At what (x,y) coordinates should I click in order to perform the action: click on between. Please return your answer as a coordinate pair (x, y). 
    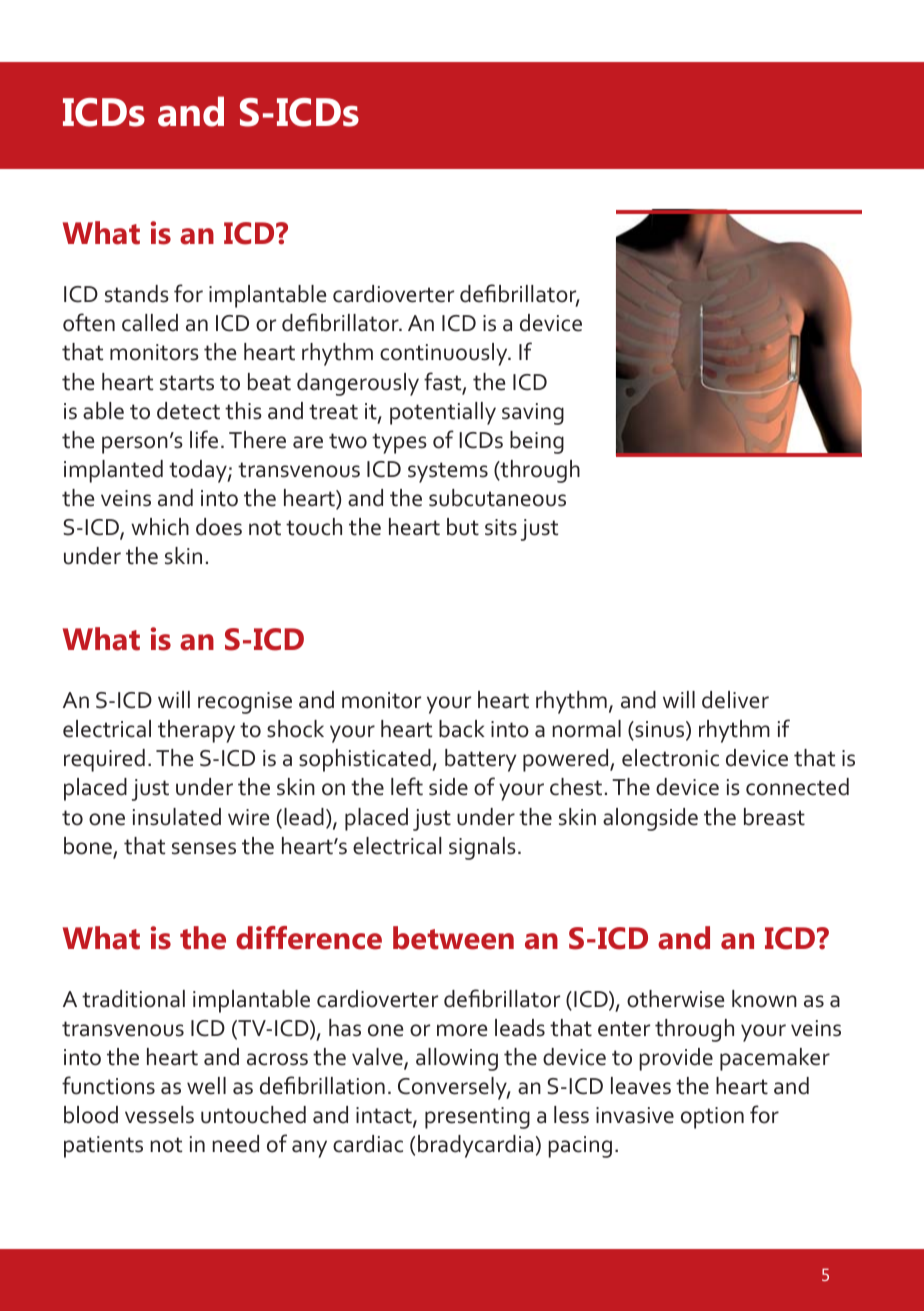
    Looking at the image, I should click on (453, 938).
